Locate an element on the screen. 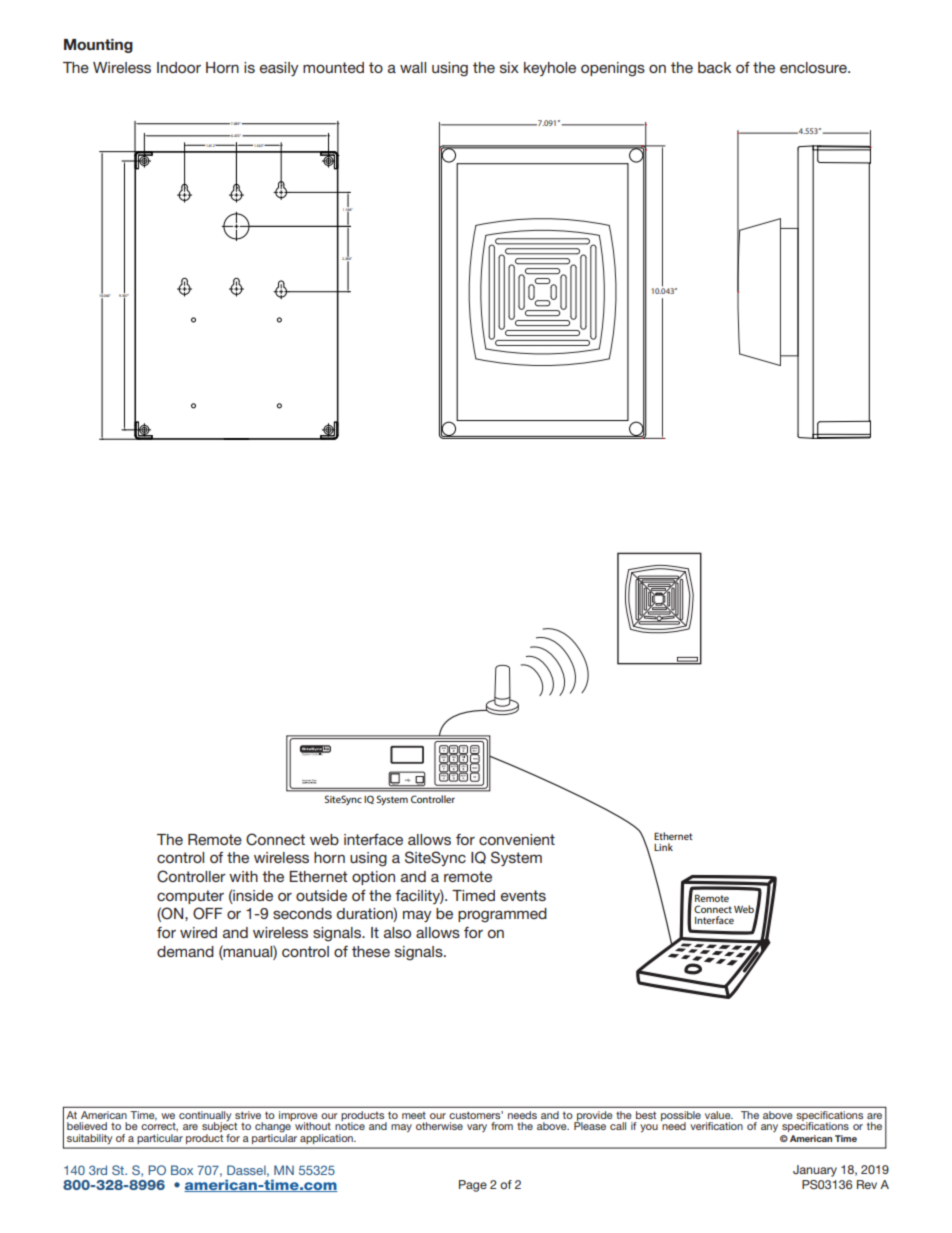 Image resolution: width=952 pixels, height=1233 pixels. programmed is located at coordinates (502, 915).
